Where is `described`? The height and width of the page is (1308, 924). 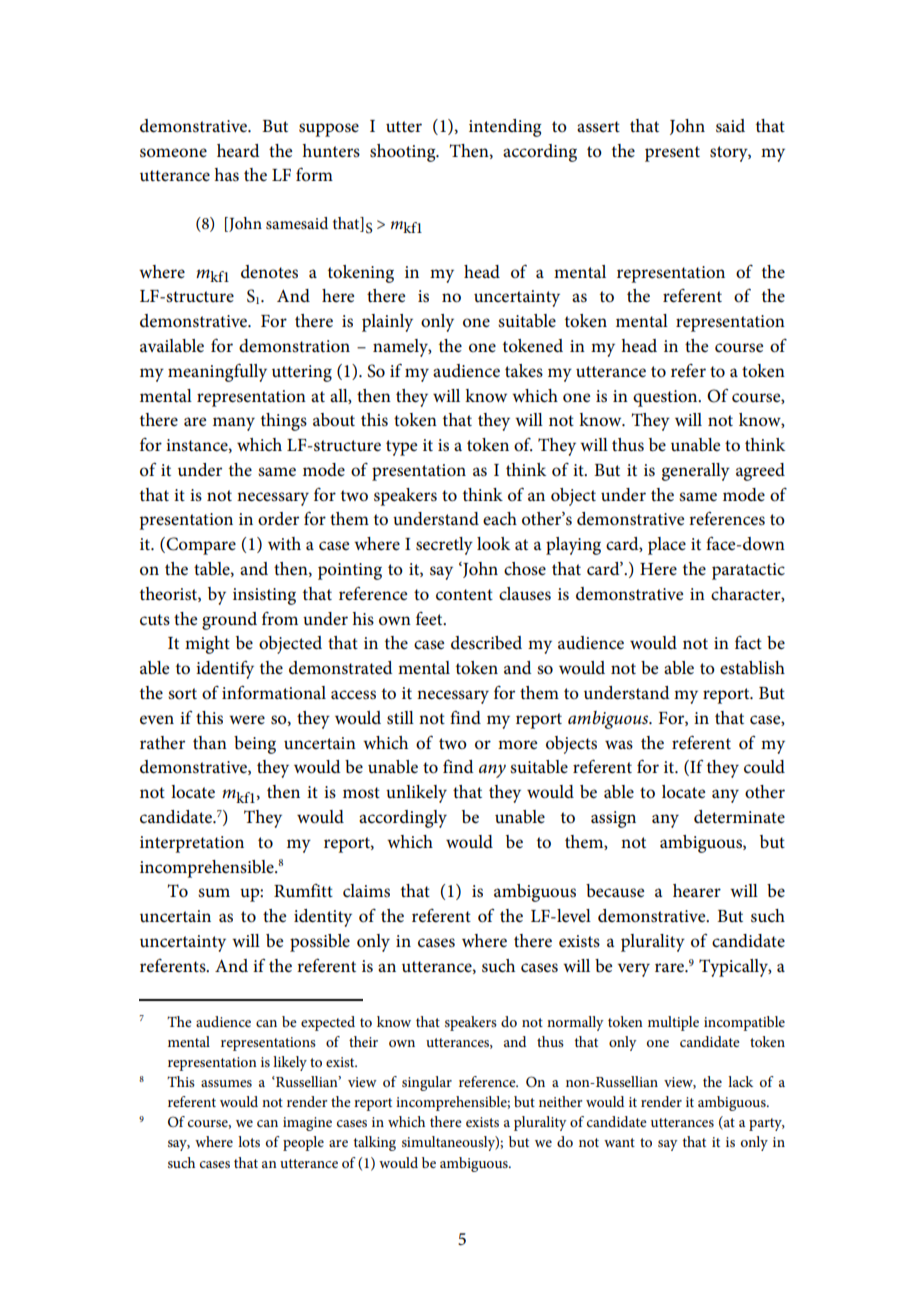 described is located at coordinates (486, 643).
